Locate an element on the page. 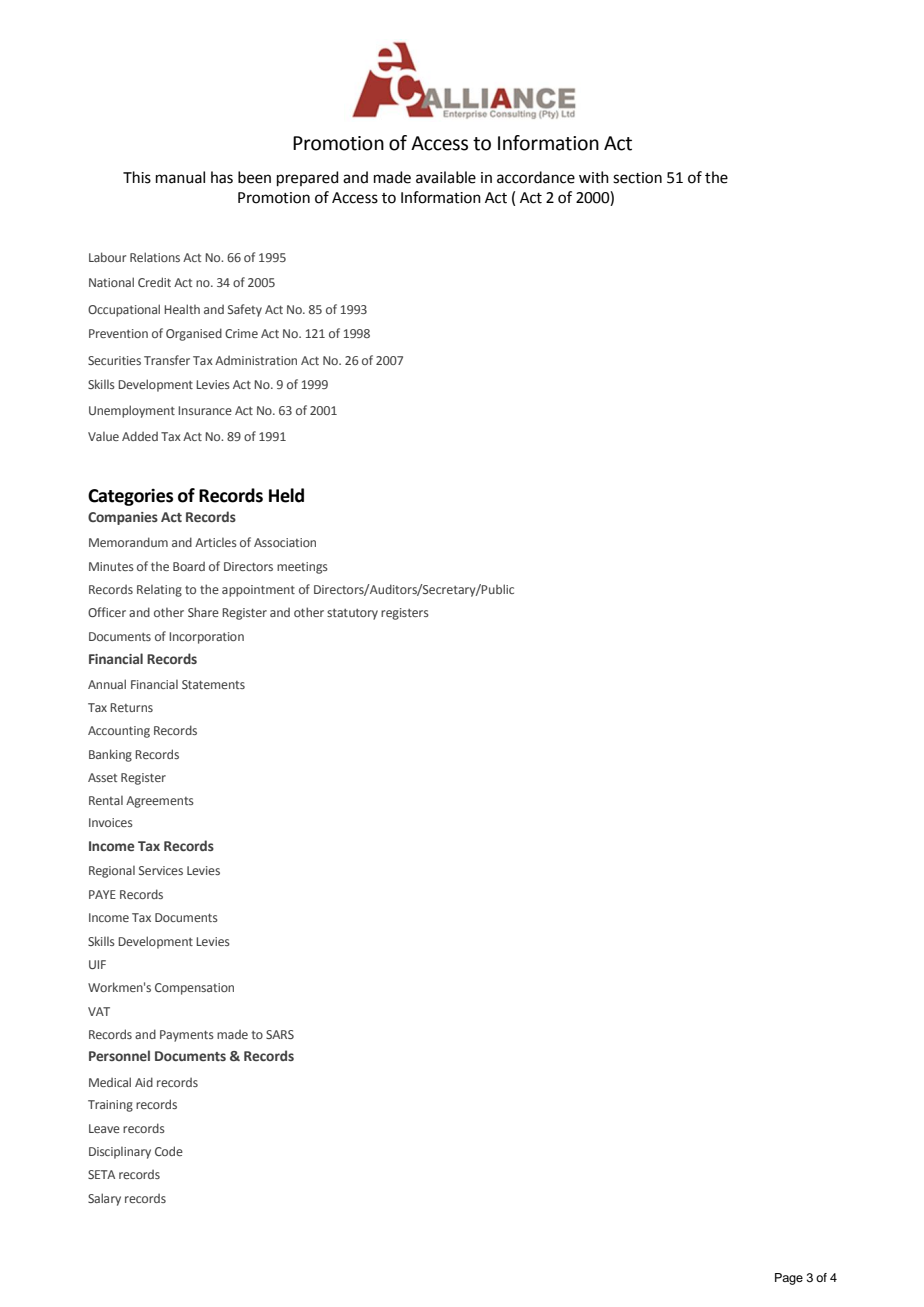 Image resolution: width=924 pixels, height=1307 pixels. available is located at coordinates (446, 177).
